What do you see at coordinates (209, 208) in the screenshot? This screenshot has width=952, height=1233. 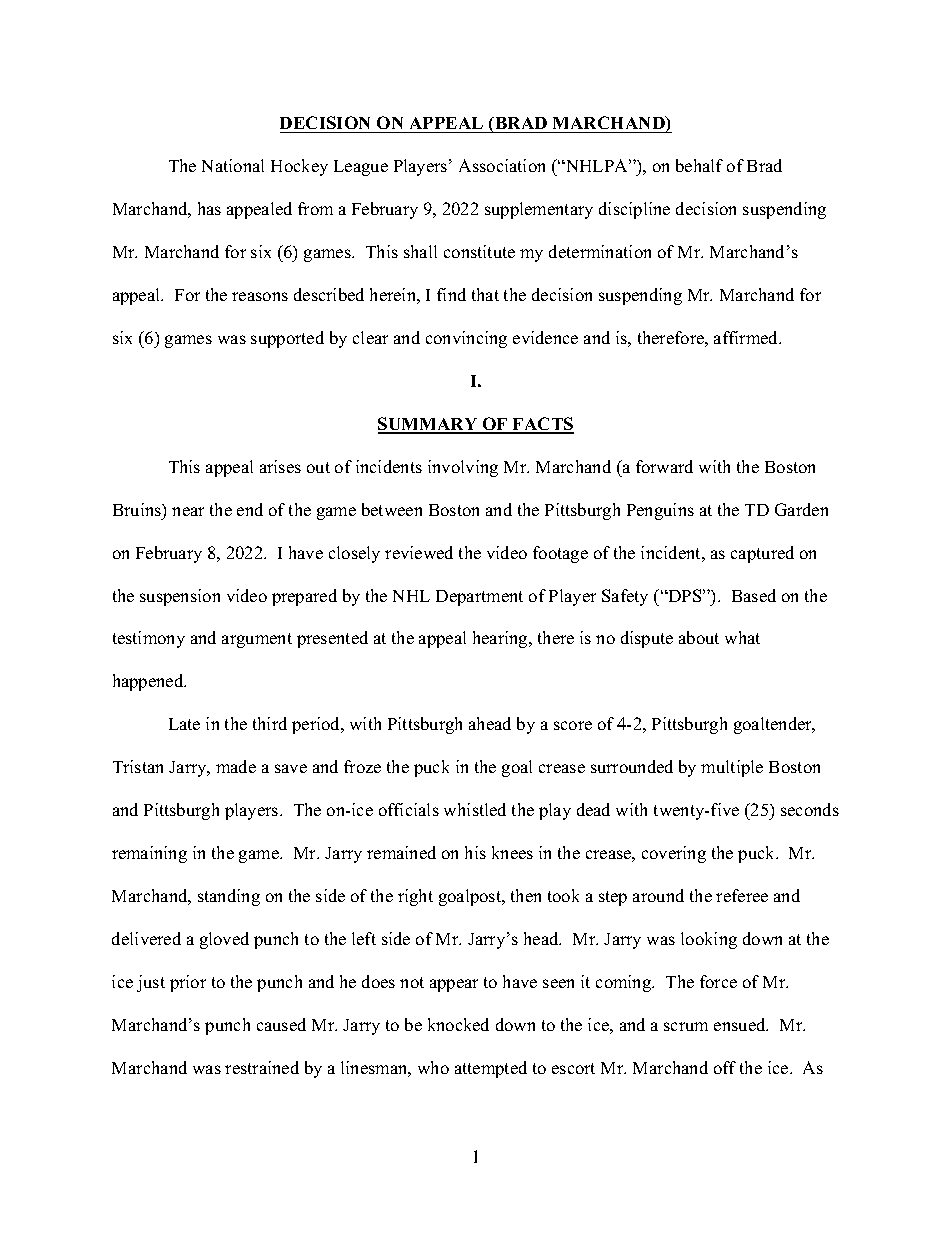 I see `has` at bounding box center [209, 208].
